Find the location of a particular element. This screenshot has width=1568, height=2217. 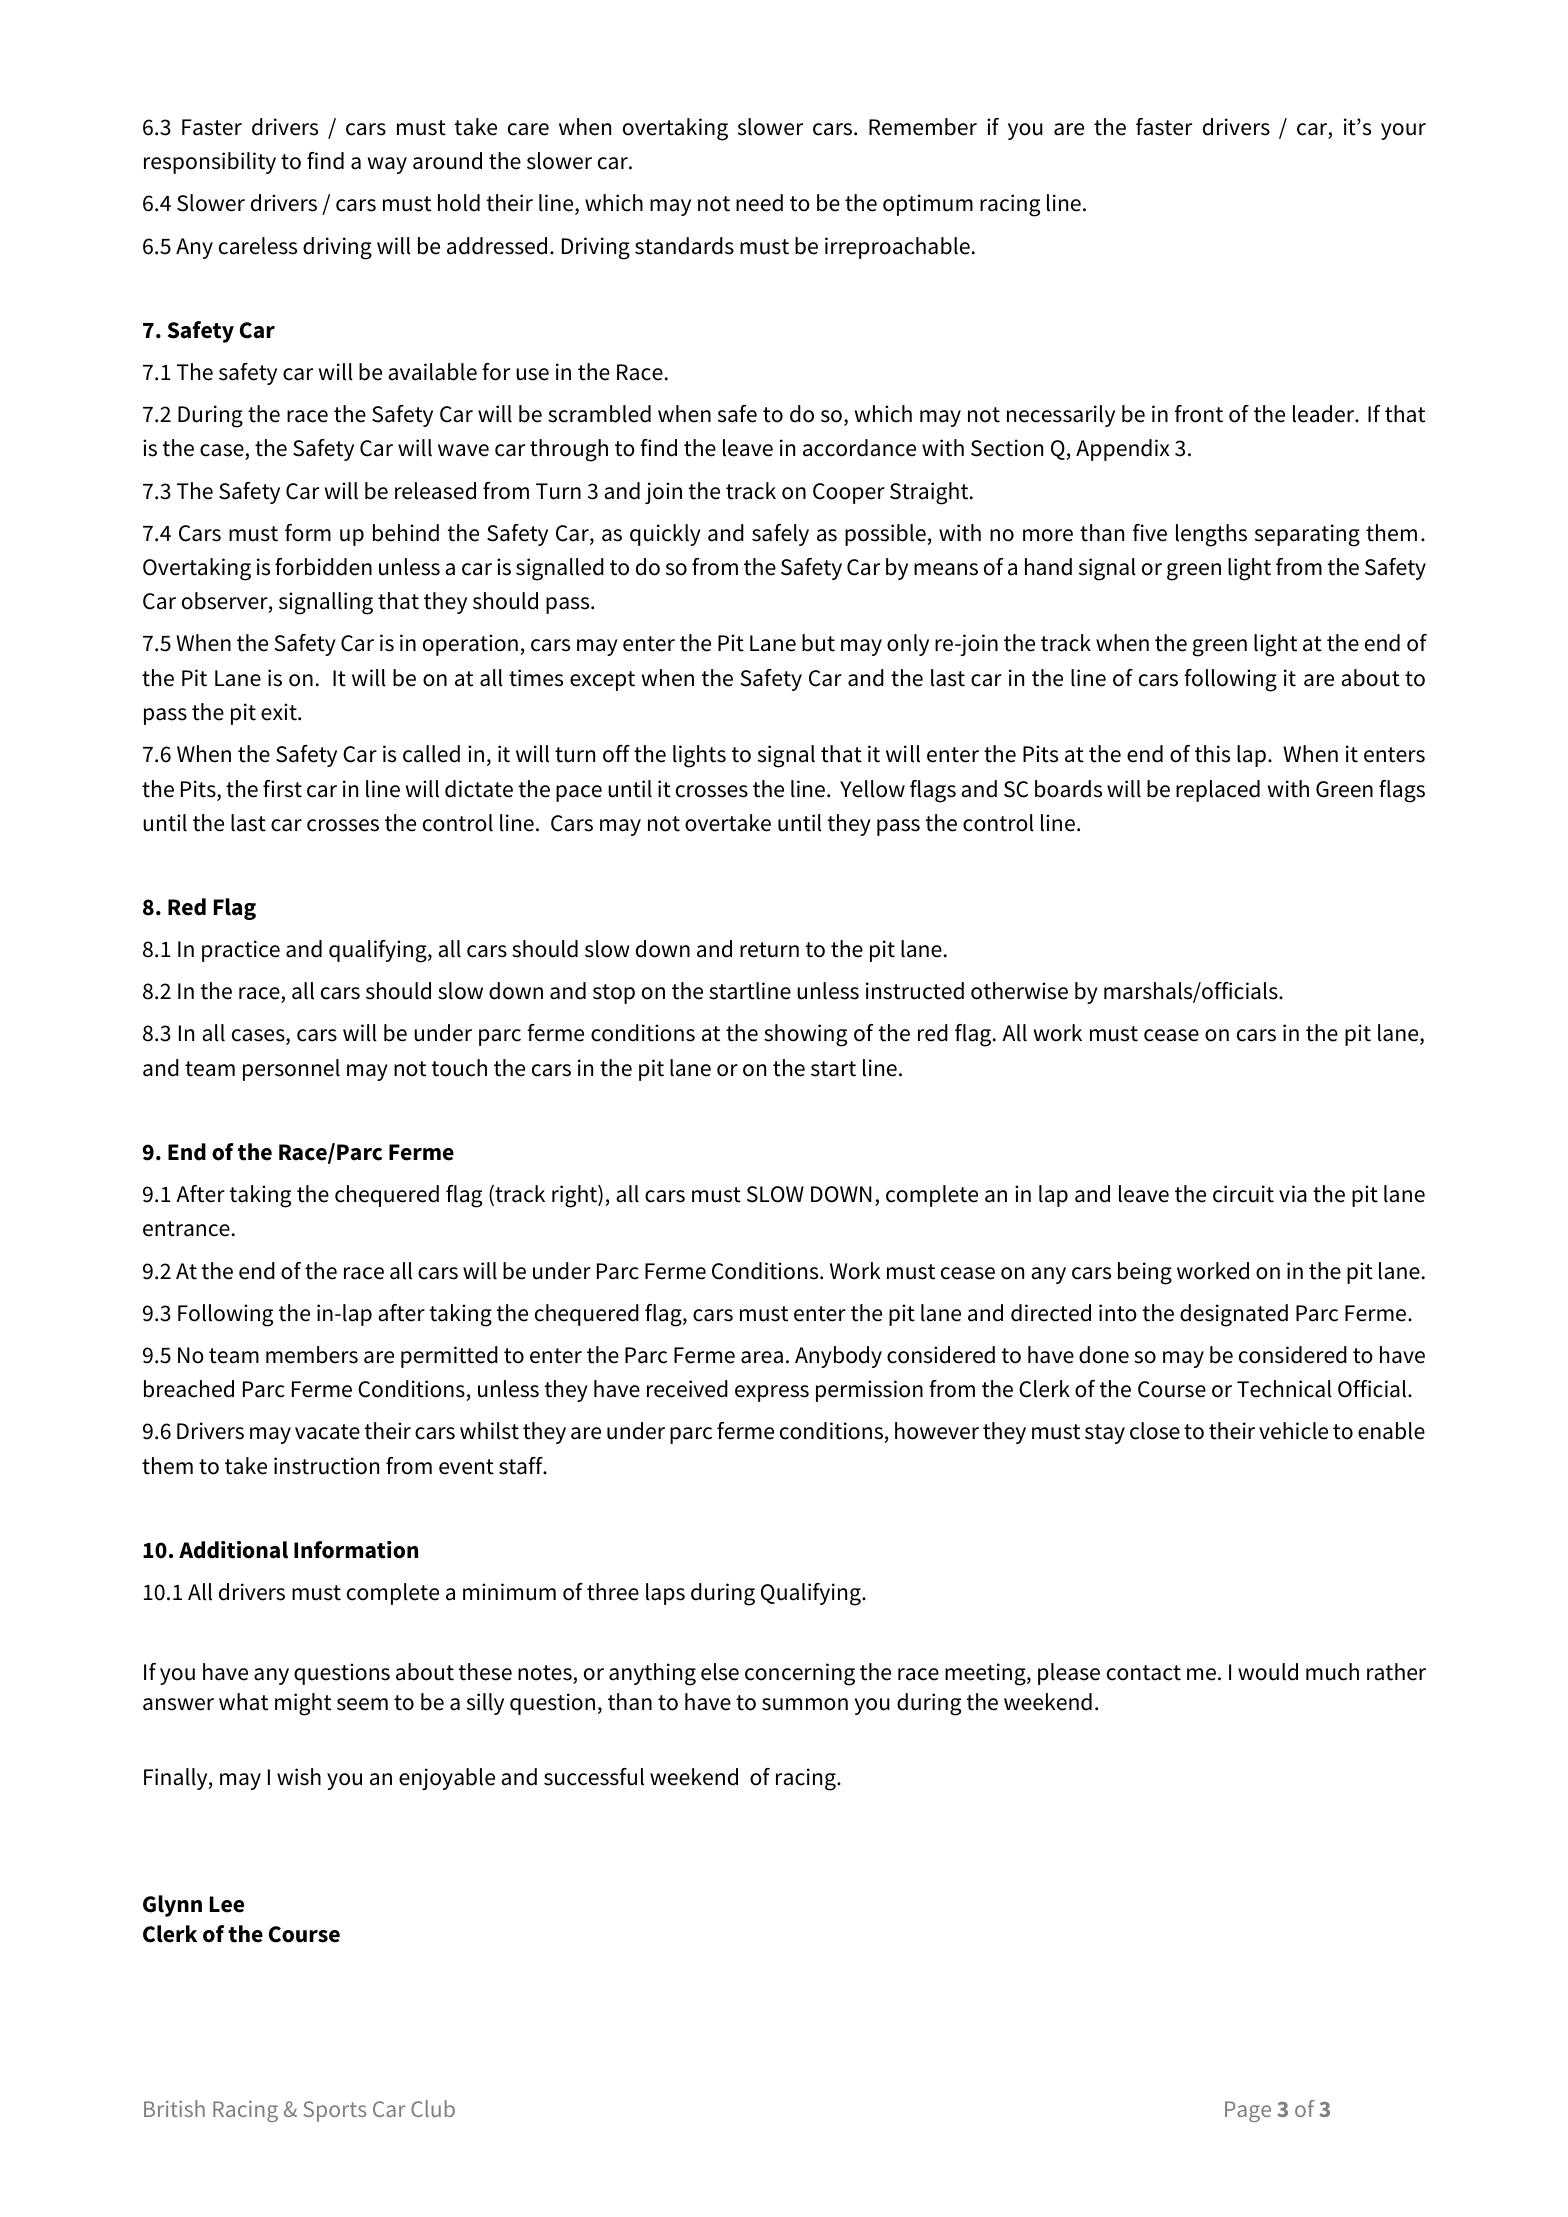

replaced is located at coordinates (1218, 791).
